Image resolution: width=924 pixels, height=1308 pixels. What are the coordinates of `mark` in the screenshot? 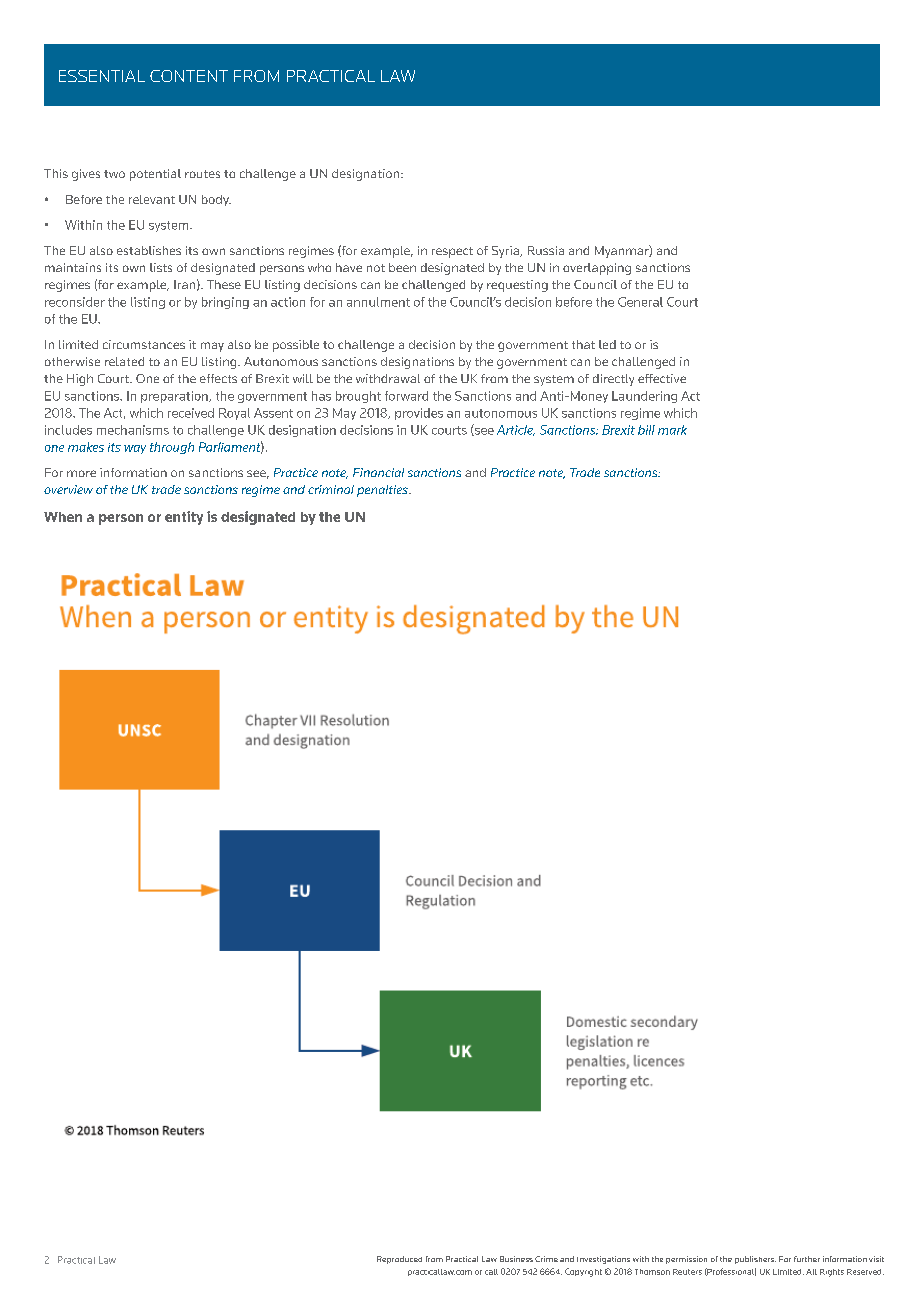 It's located at (672, 430).
